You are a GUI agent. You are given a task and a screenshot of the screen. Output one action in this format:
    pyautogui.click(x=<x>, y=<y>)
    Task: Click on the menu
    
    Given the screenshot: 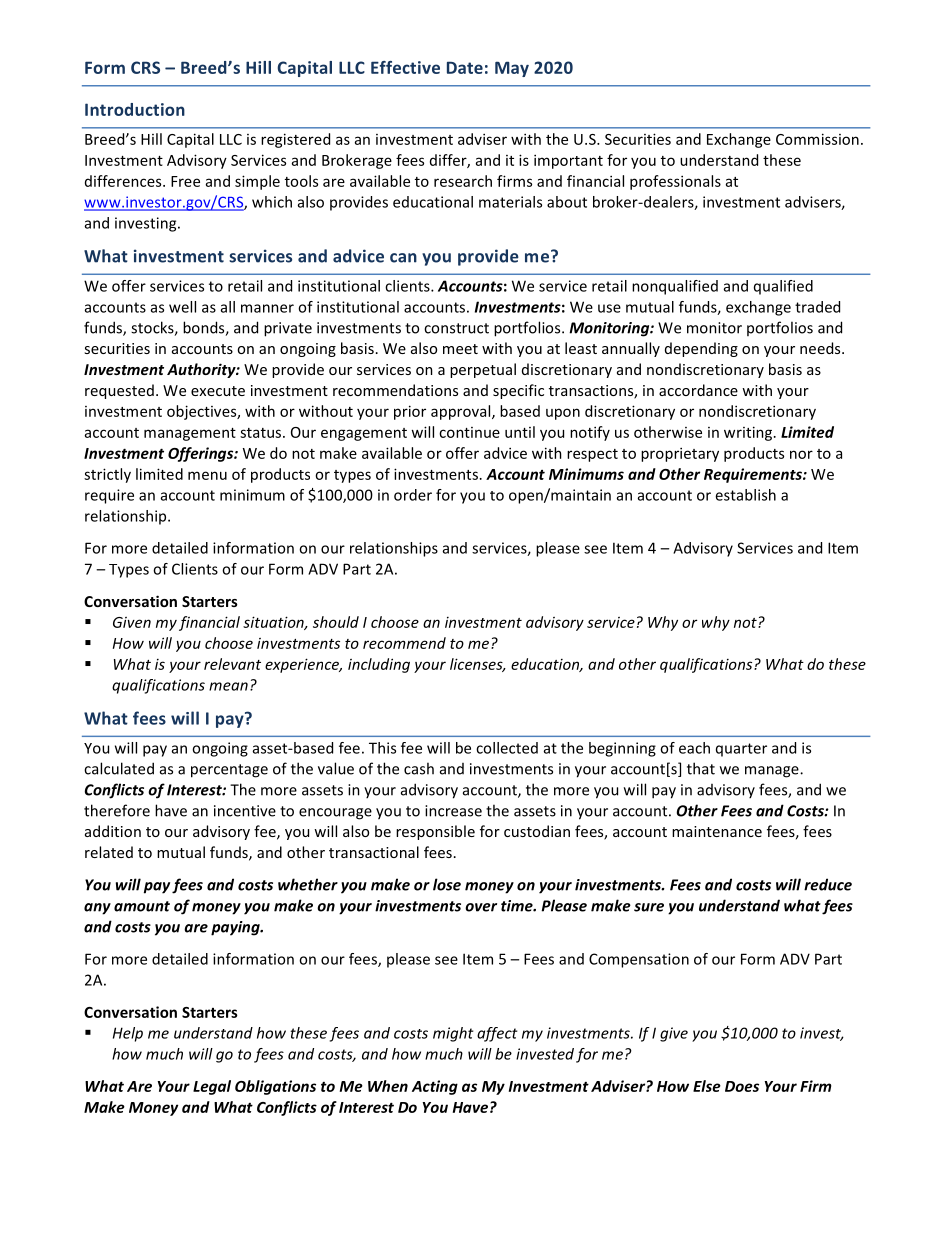 What is the action you would take?
    pyautogui.click(x=207, y=475)
